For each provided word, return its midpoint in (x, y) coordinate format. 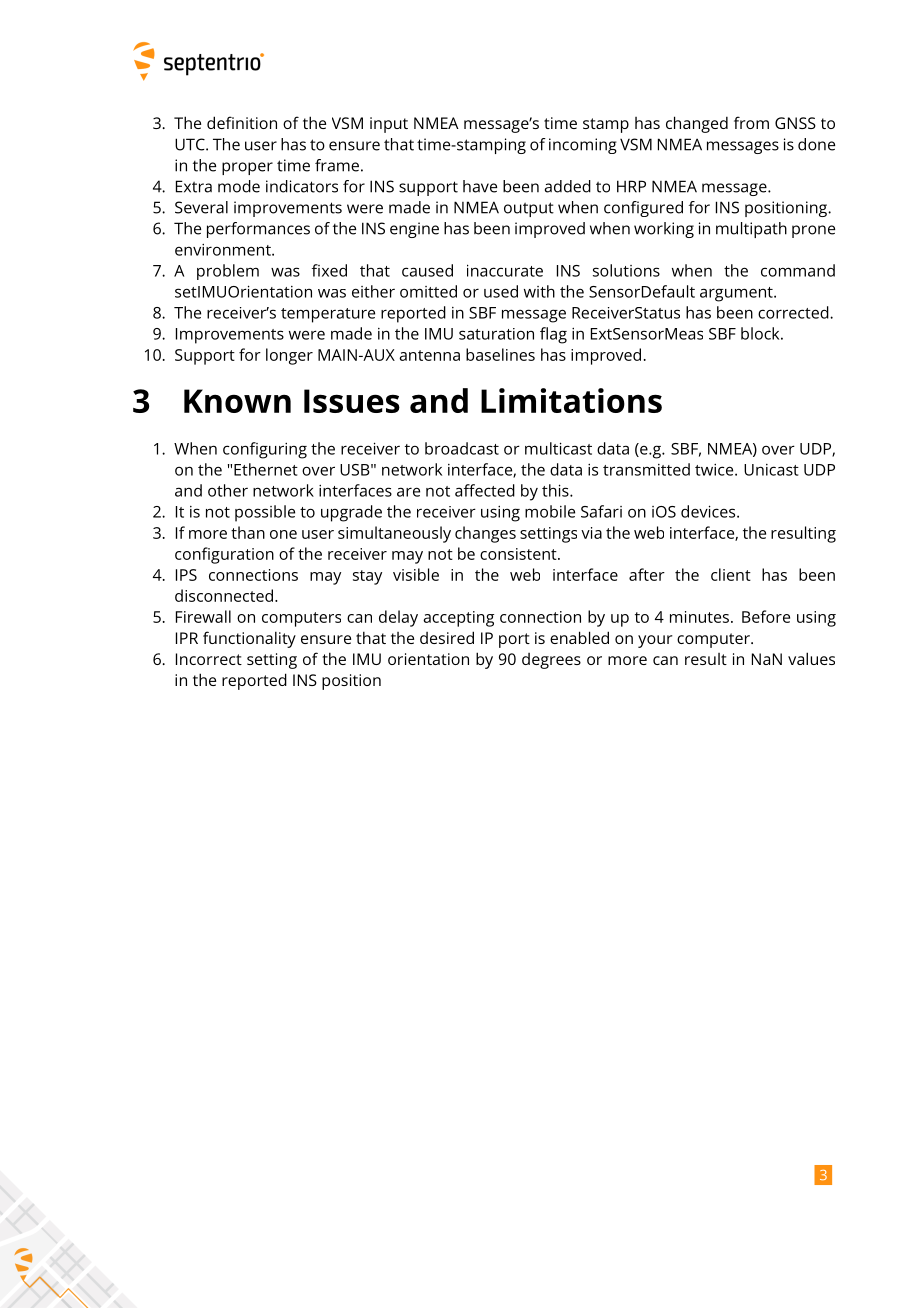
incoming (583, 146)
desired (447, 637)
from (751, 122)
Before (766, 616)
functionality (249, 639)
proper (247, 168)
